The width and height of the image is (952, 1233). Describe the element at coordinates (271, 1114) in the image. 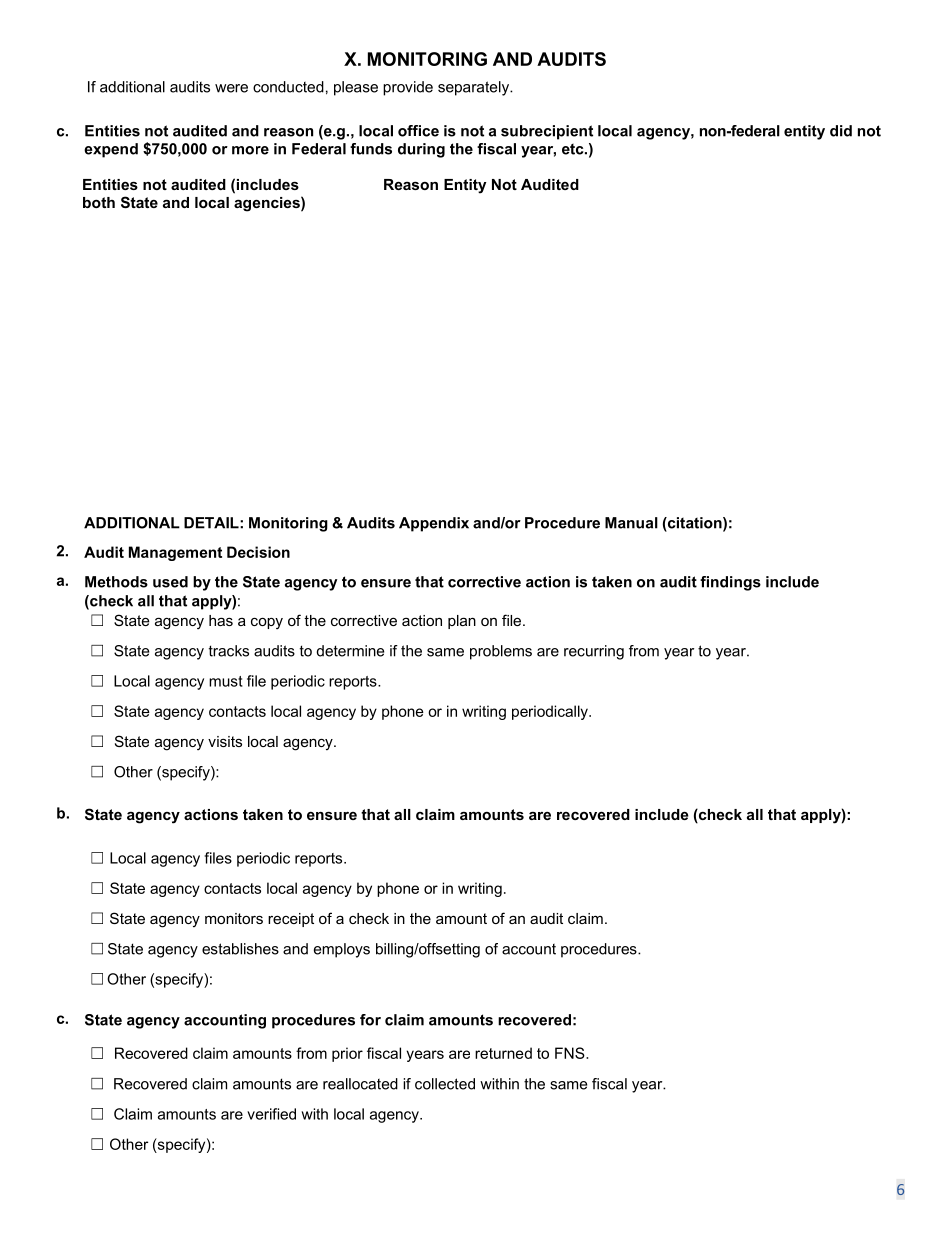

I see `verified` at that location.
